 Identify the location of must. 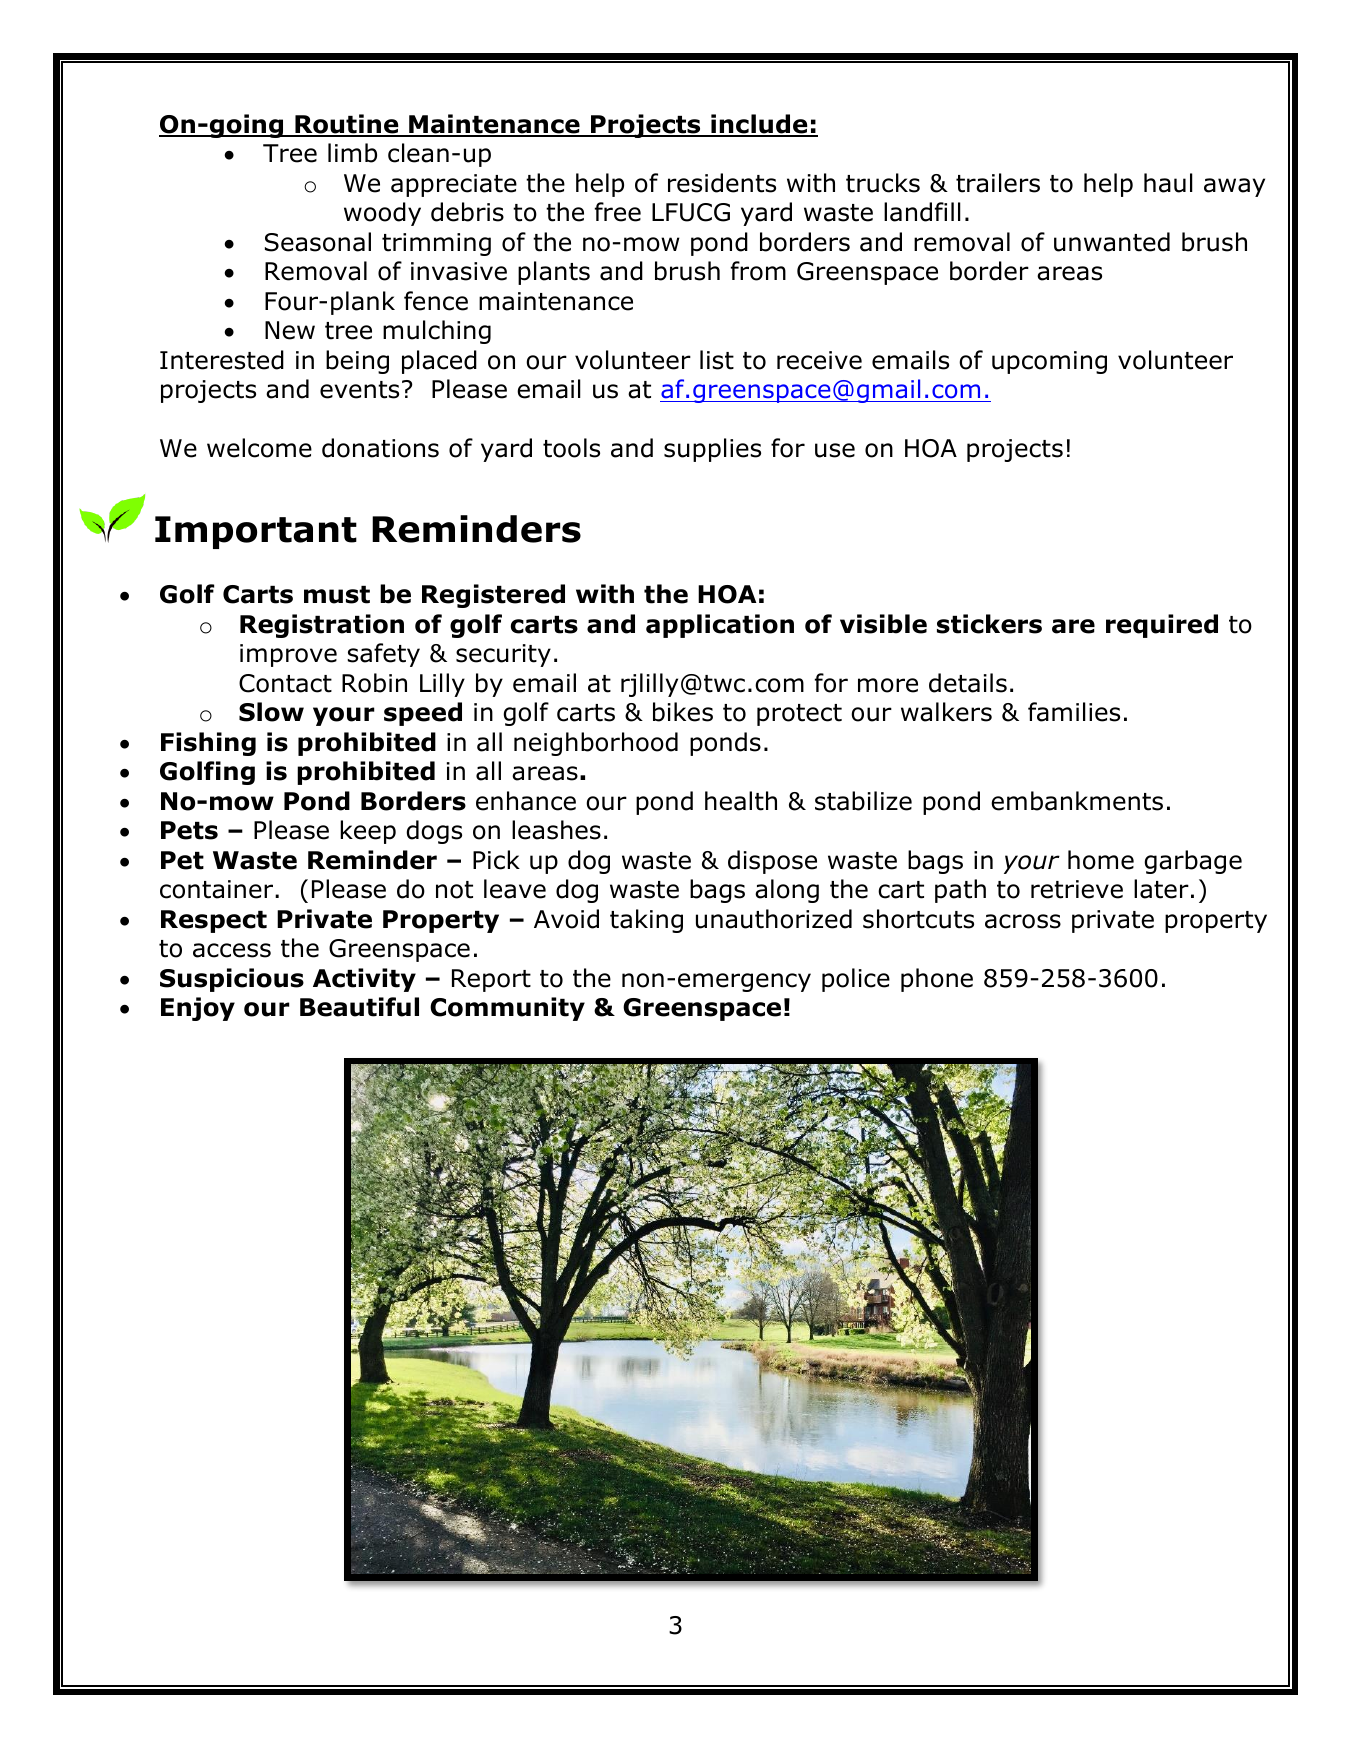
(337, 595).
